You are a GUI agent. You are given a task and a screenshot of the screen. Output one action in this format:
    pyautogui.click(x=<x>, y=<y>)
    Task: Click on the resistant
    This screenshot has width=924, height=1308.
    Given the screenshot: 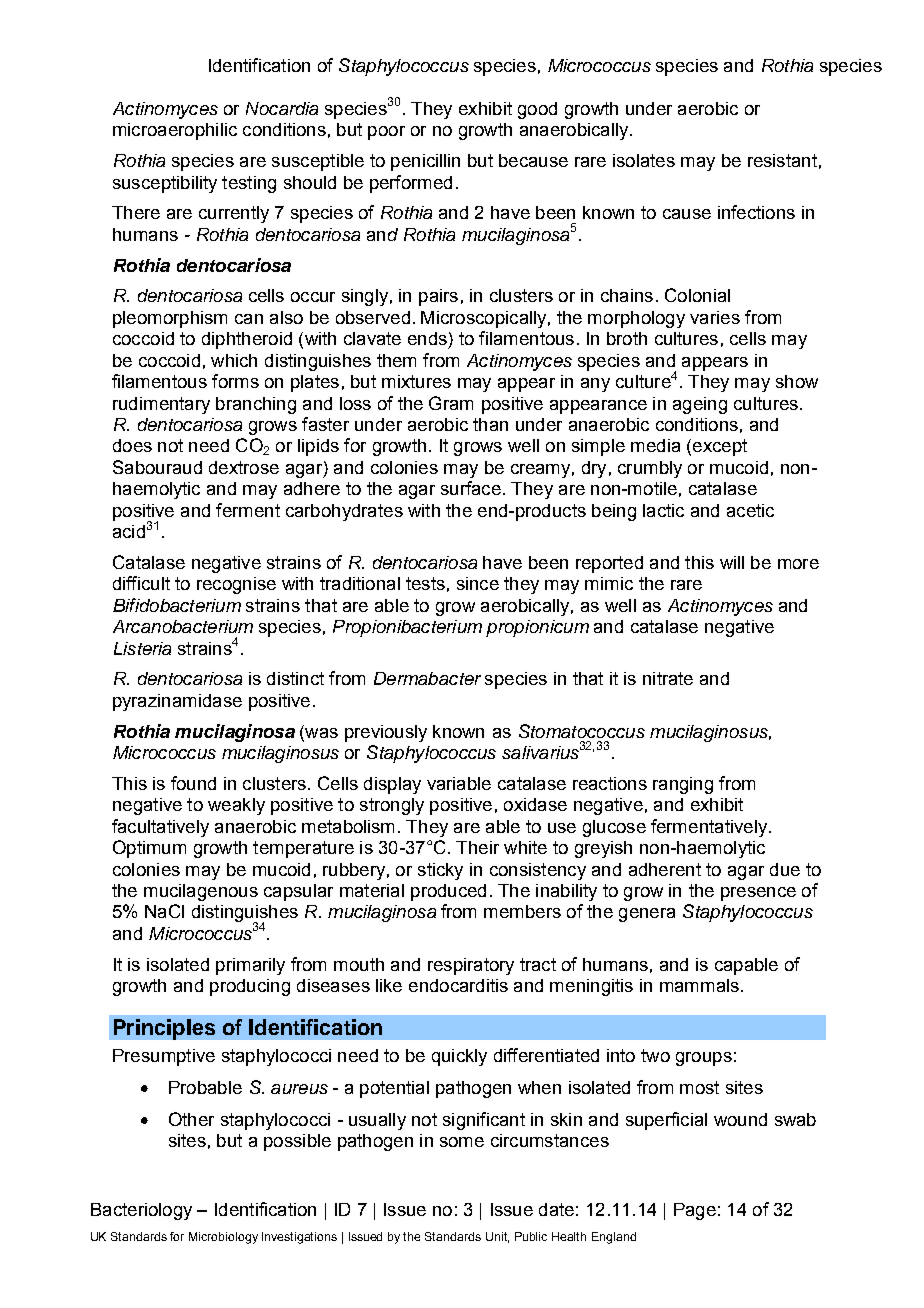 What is the action you would take?
    pyautogui.click(x=782, y=160)
